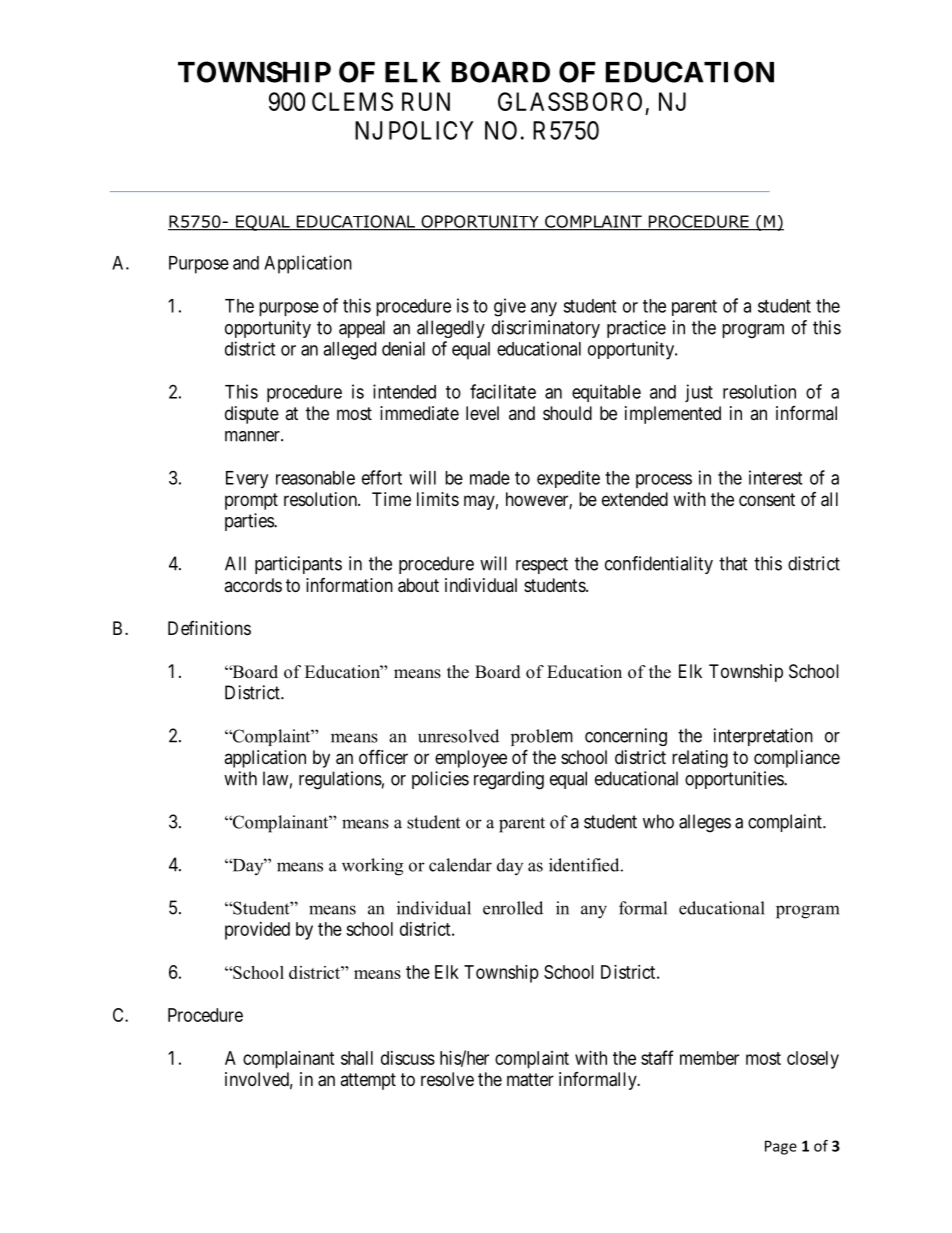 This document has width=952, height=1233. Describe the element at coordinates (368, 1081) in the document. I see `attempt` at that location.
